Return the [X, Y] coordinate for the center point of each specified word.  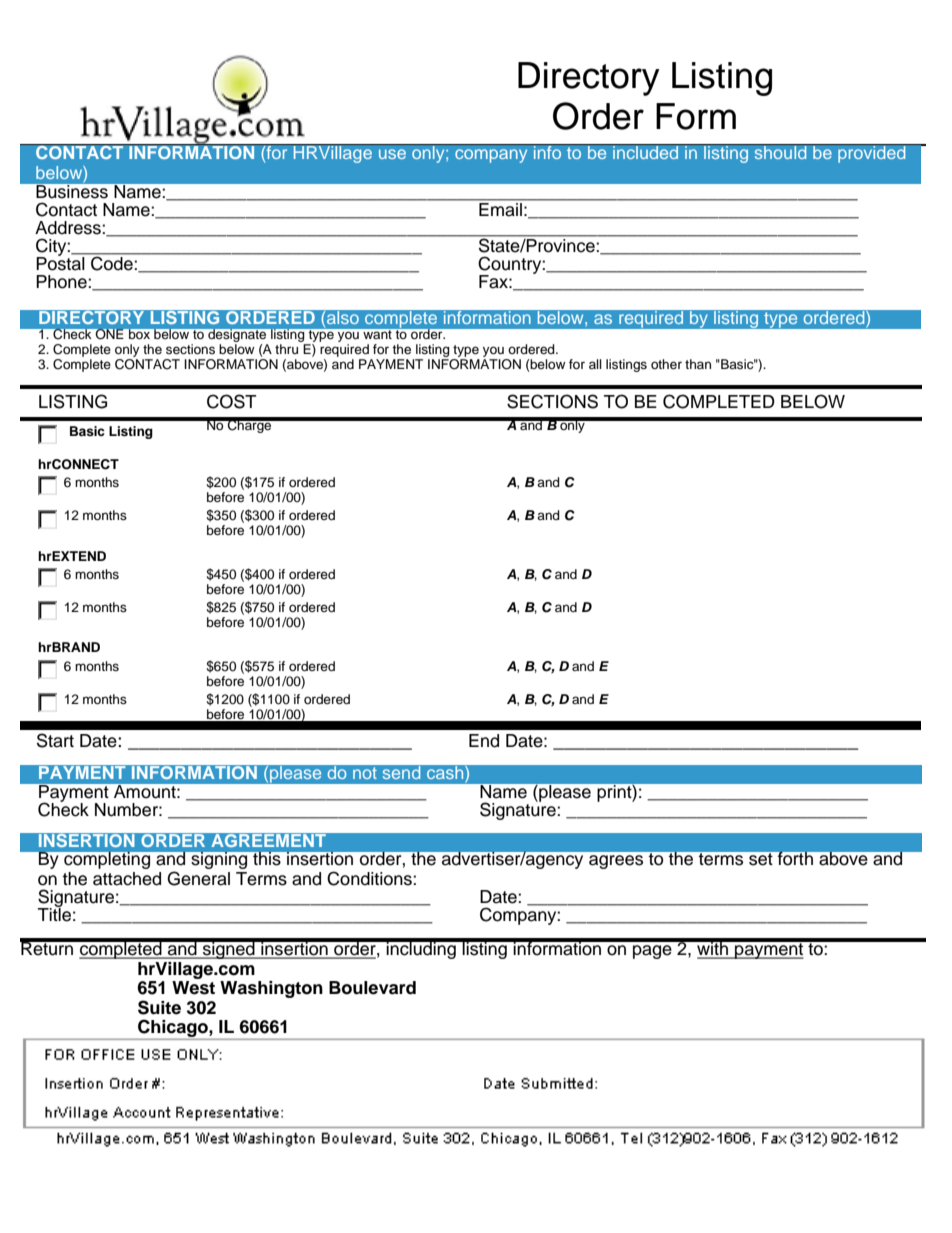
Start [55, 740]
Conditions [370, 878]
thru [286, 349]
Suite [159, 1007]
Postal [61, 262]
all [595, 364]
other [666, 364]
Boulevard [372, 988]
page [652, 952]
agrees [616, 862]
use [392, 154]
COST [232, 401]
